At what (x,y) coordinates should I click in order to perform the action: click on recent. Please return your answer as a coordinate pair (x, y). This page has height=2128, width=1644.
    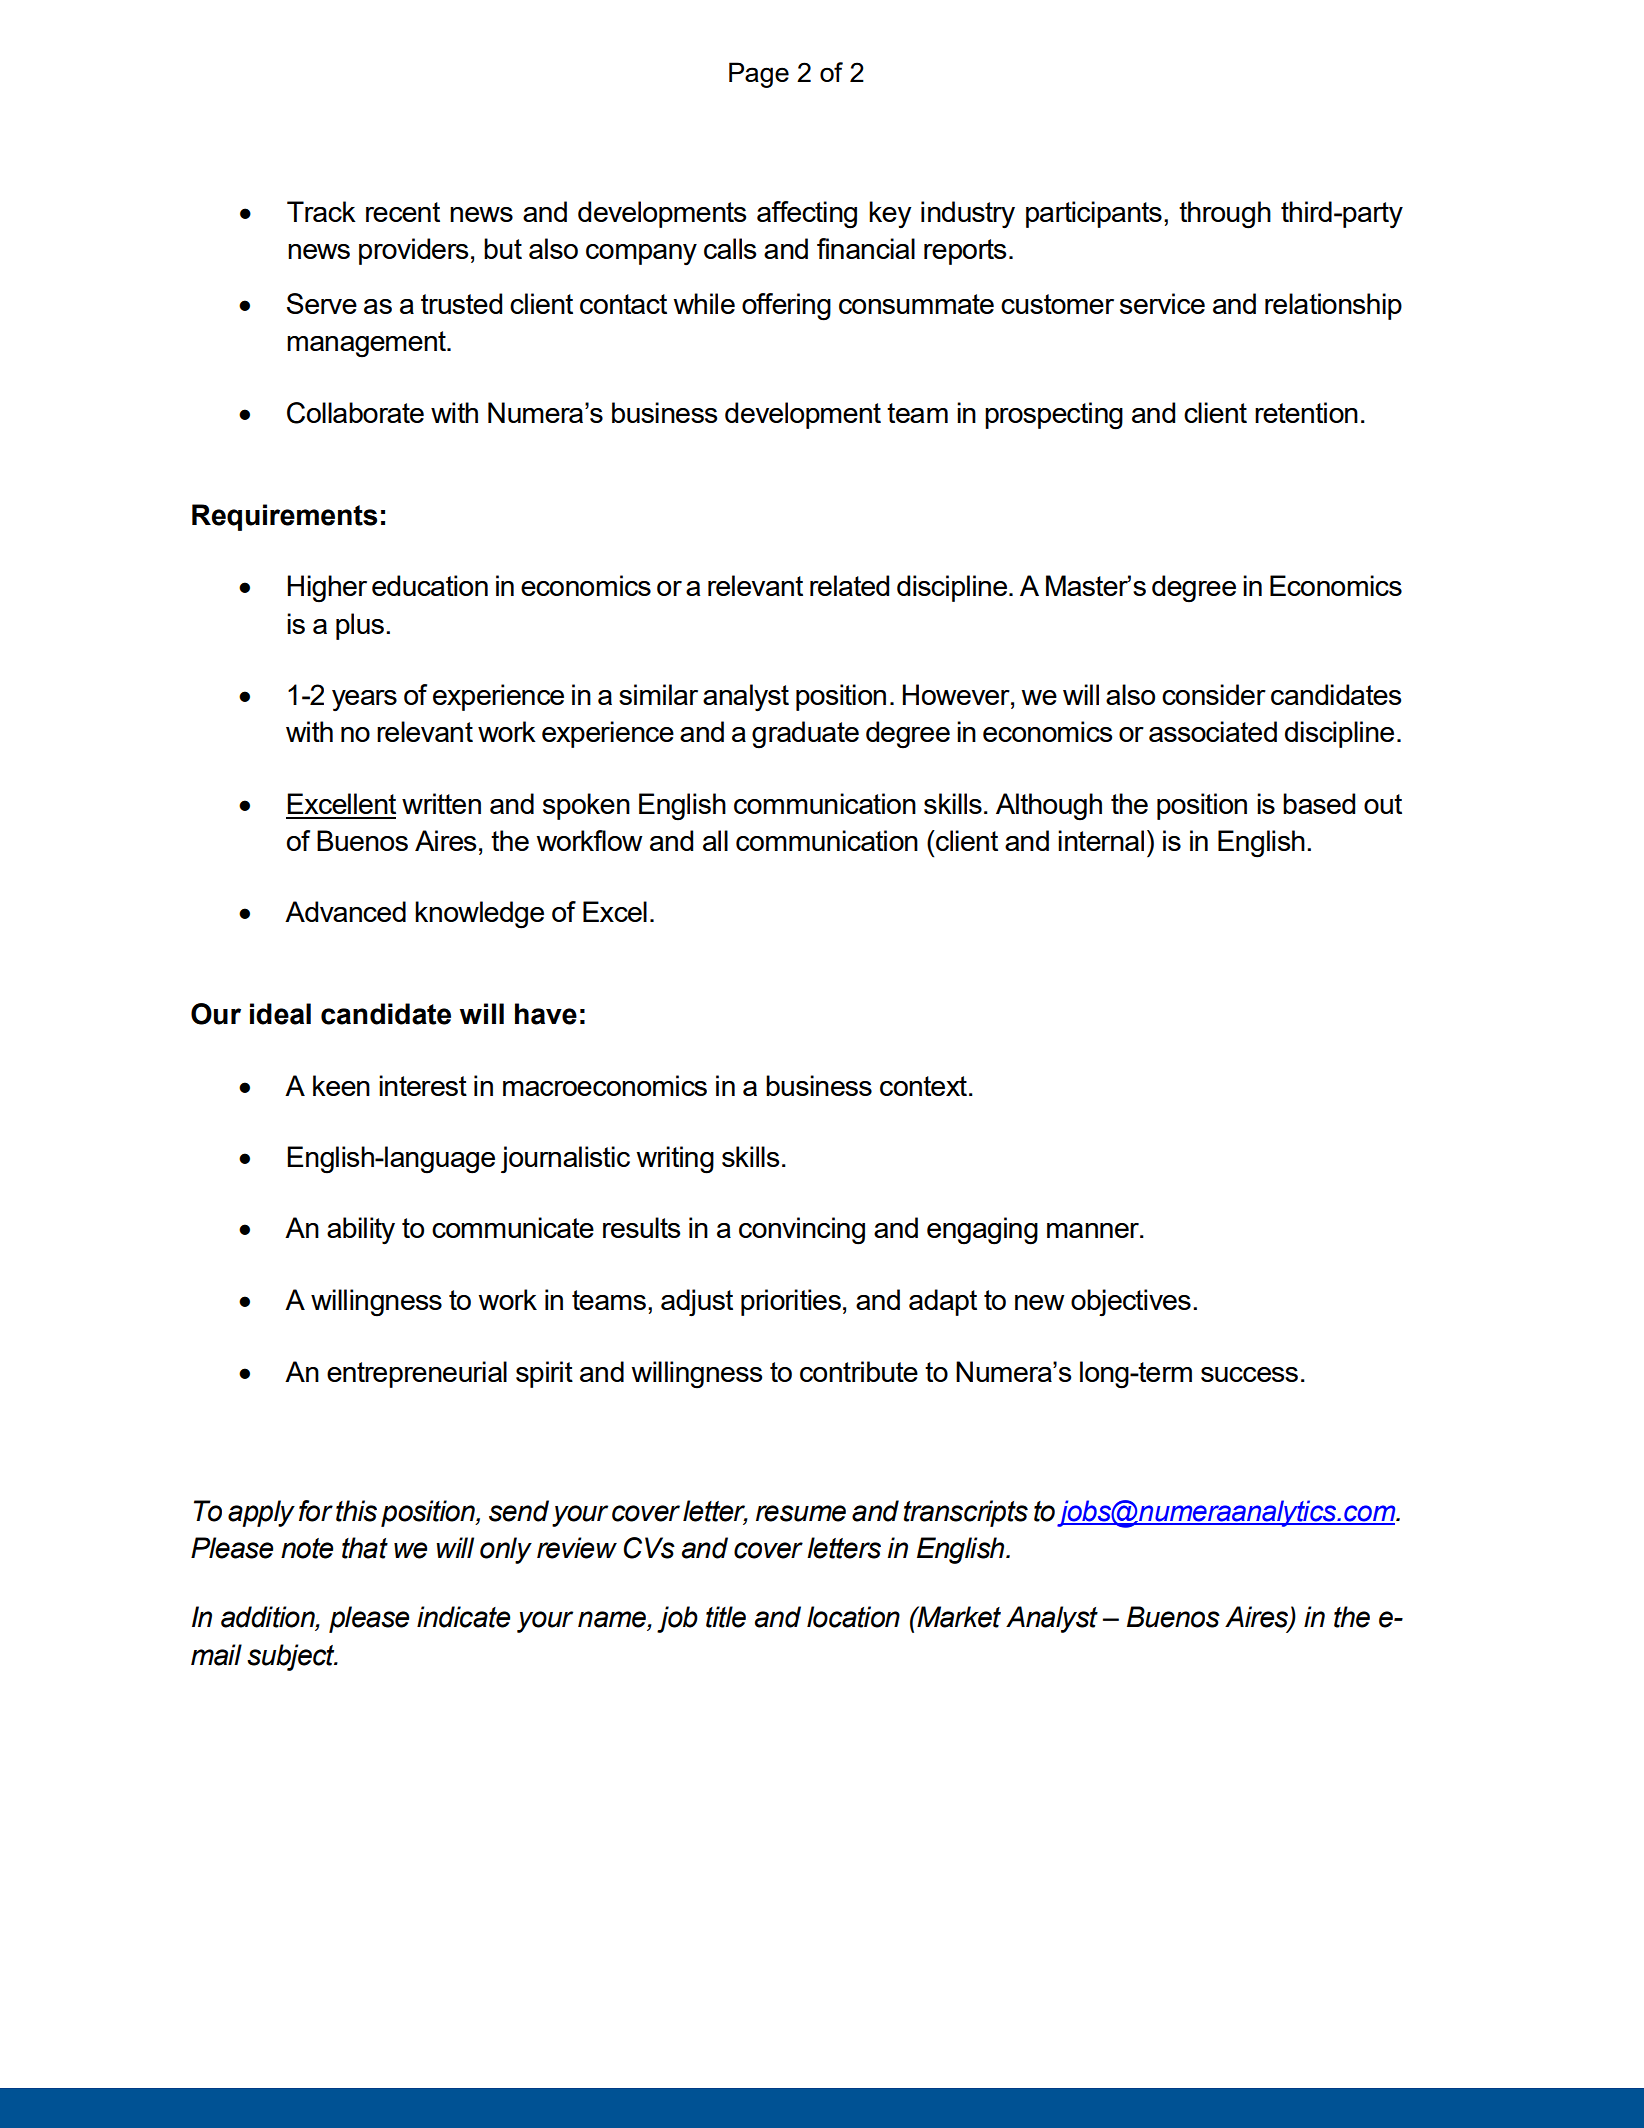
    Looking at the image, I should click on (403, 212).
